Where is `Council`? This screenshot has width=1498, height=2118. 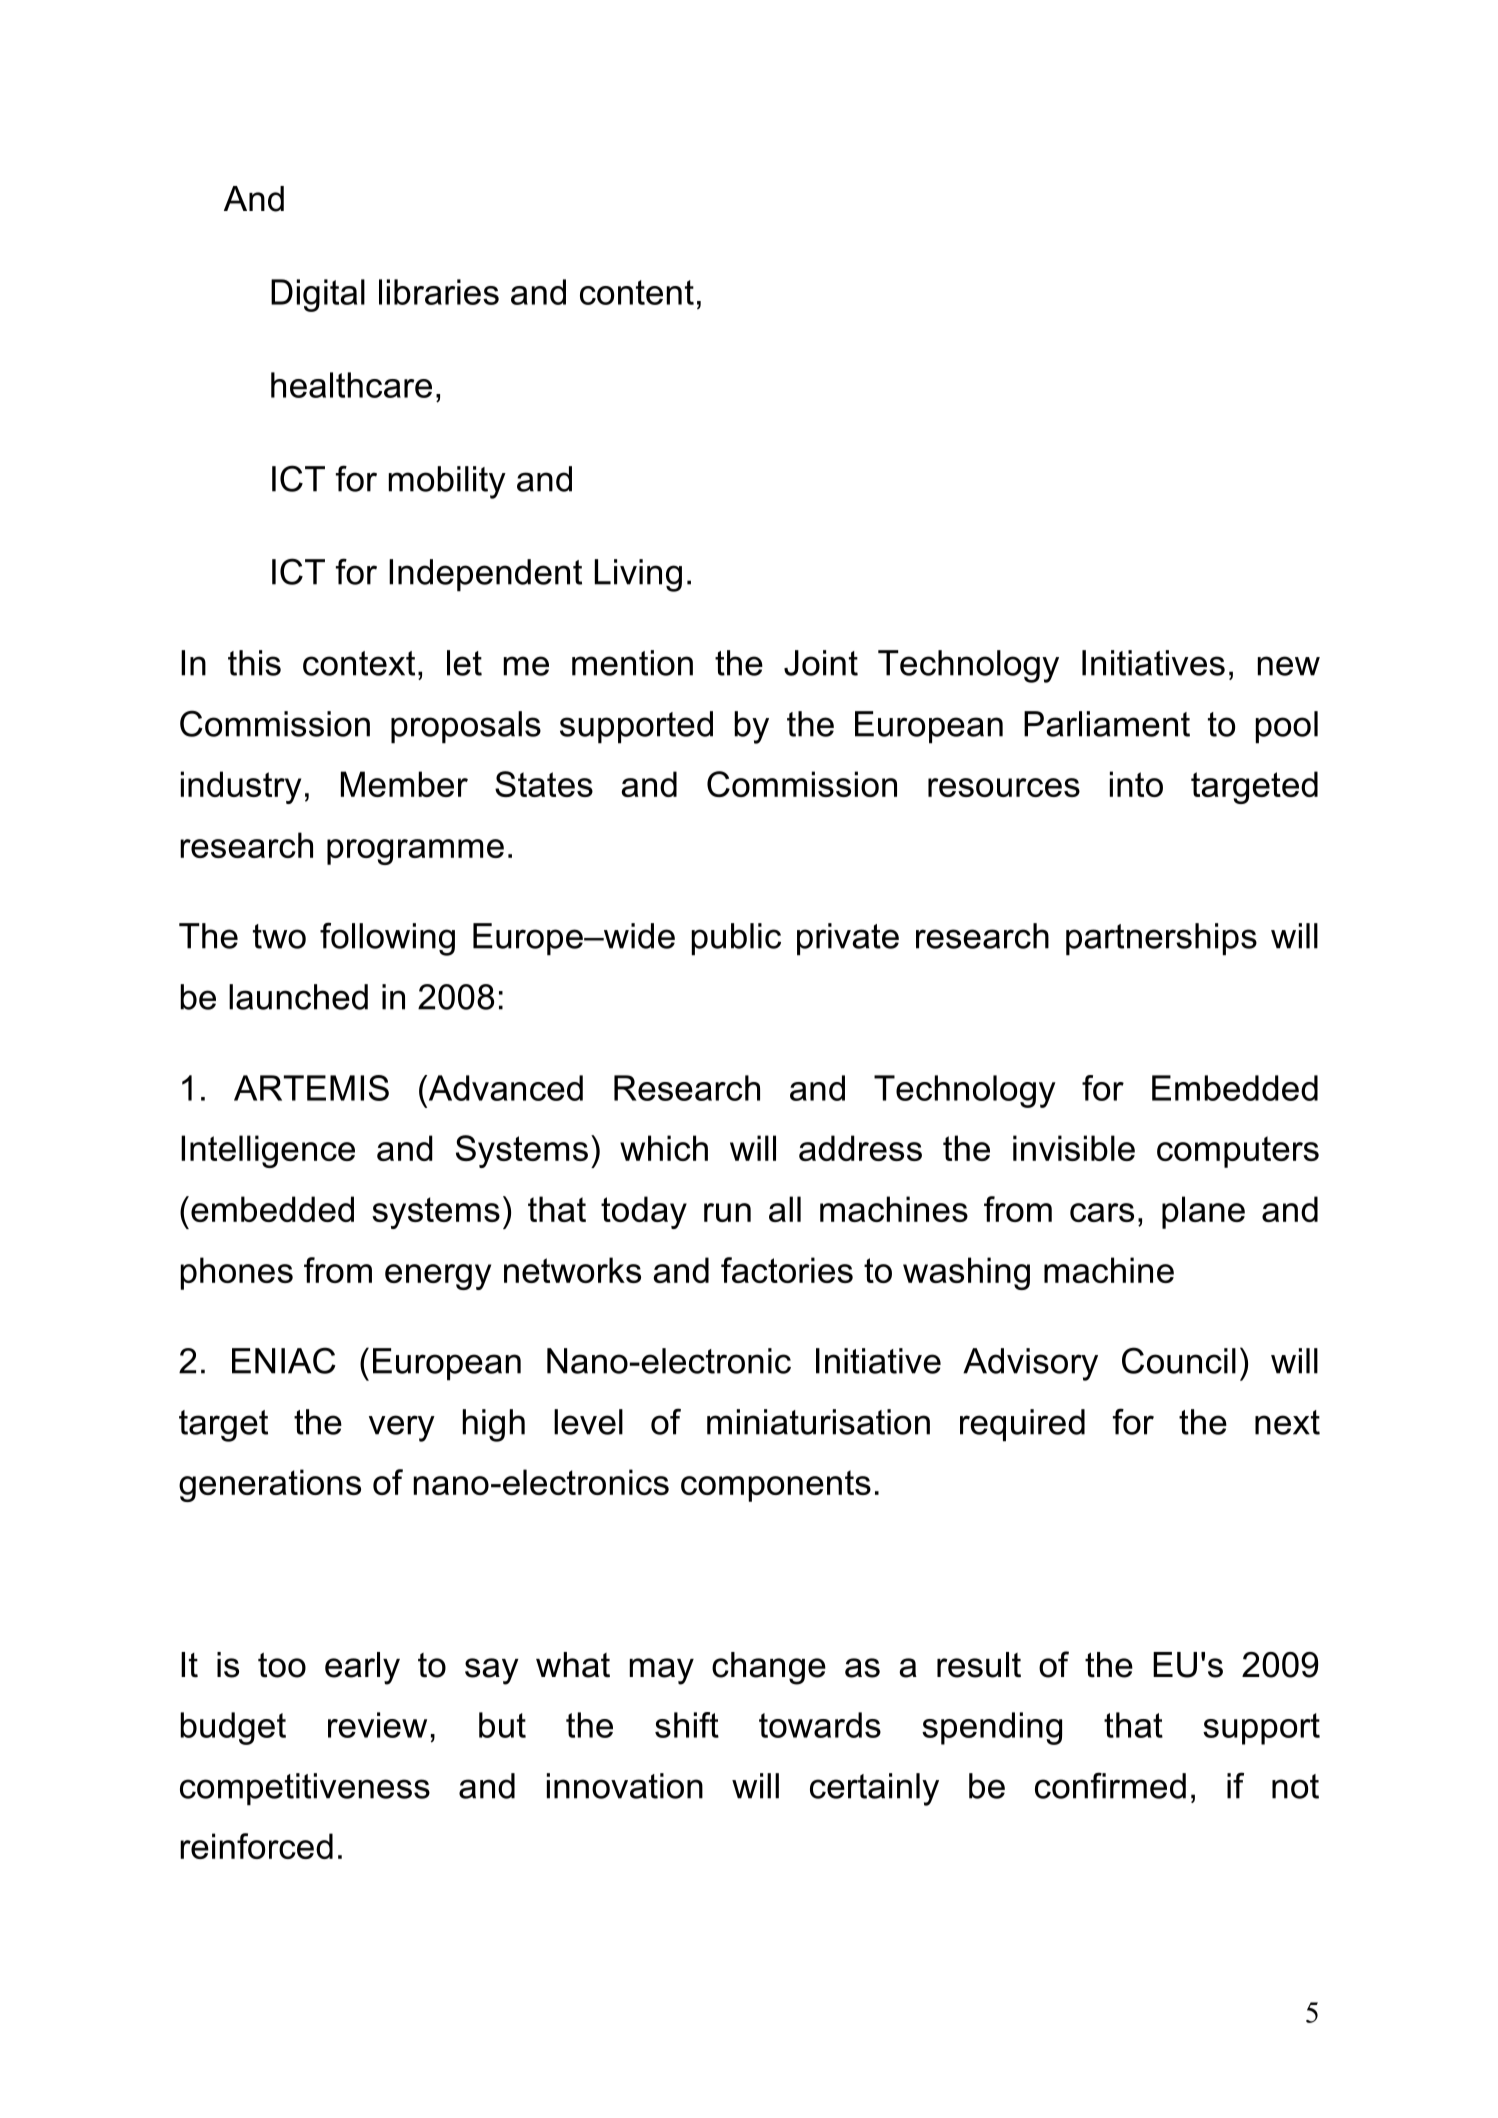
Council is located at coordinates (1179, 1360).
